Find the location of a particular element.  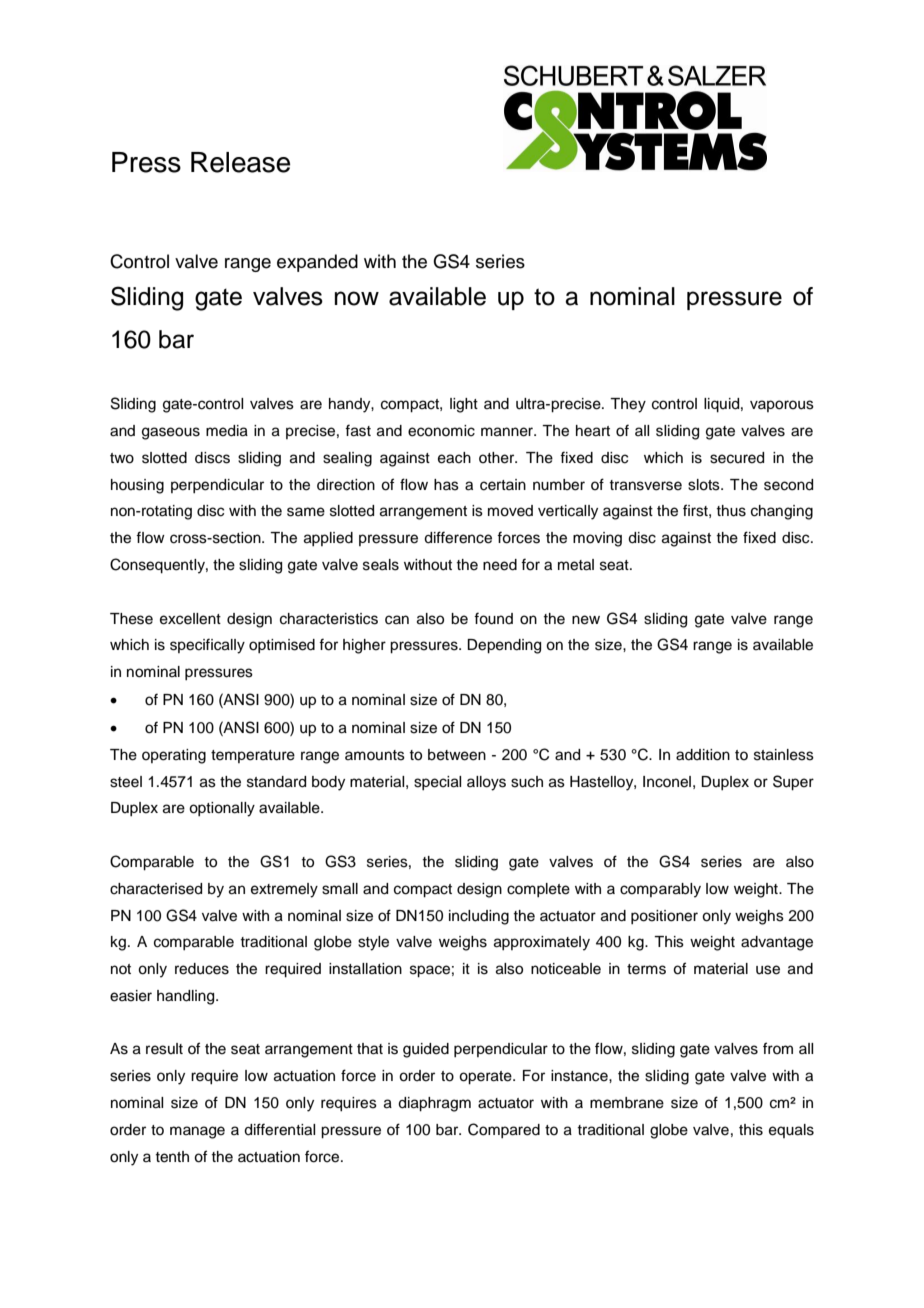

including is located at coordinates (479, 917).
